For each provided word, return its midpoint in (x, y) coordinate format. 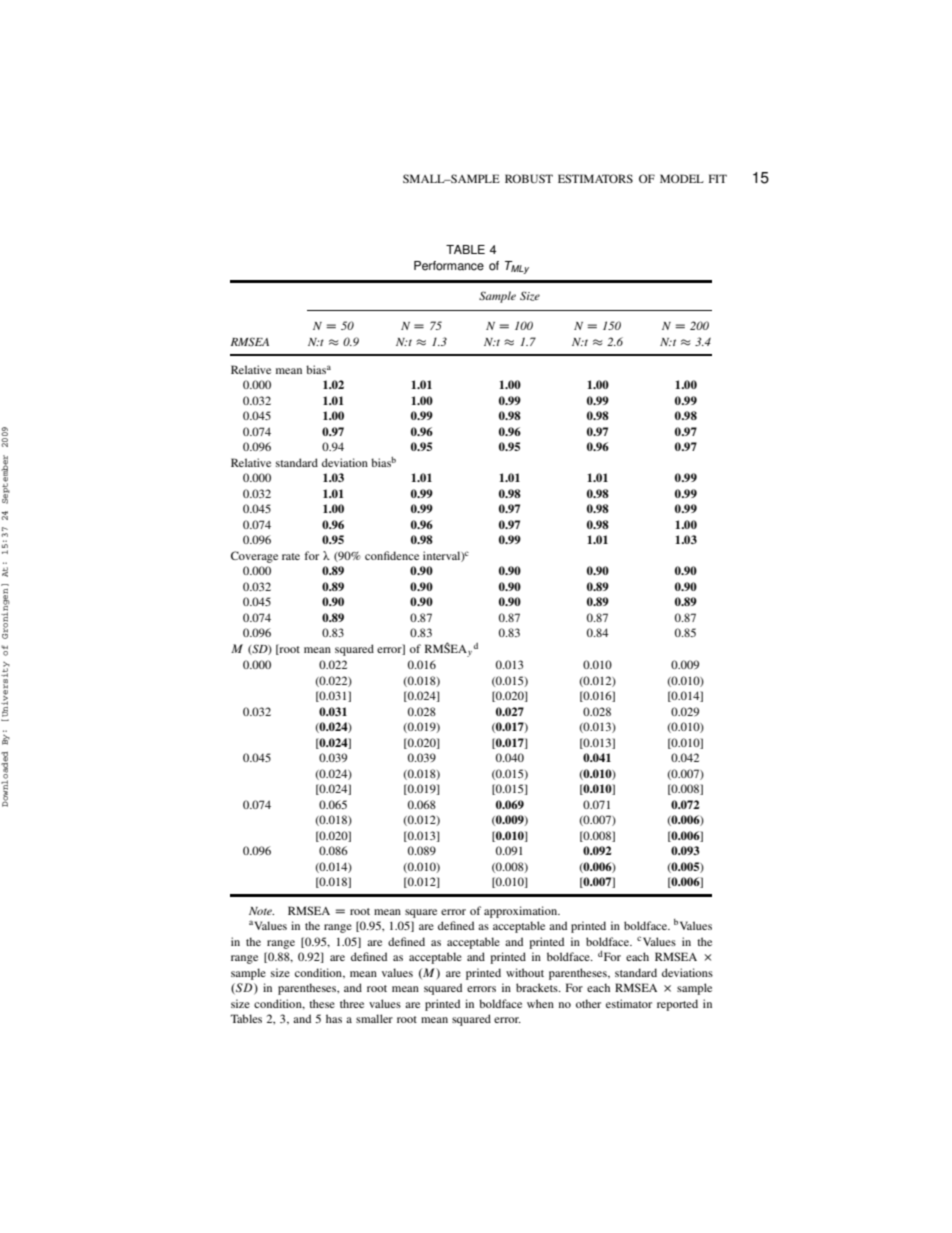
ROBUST (529, 178)
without (525, 972)
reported (677, 1005)
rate (291, 556)
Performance (449, 266)
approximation (522, 912)
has (334, 1018)
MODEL (682, 178)
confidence (392, 555)
